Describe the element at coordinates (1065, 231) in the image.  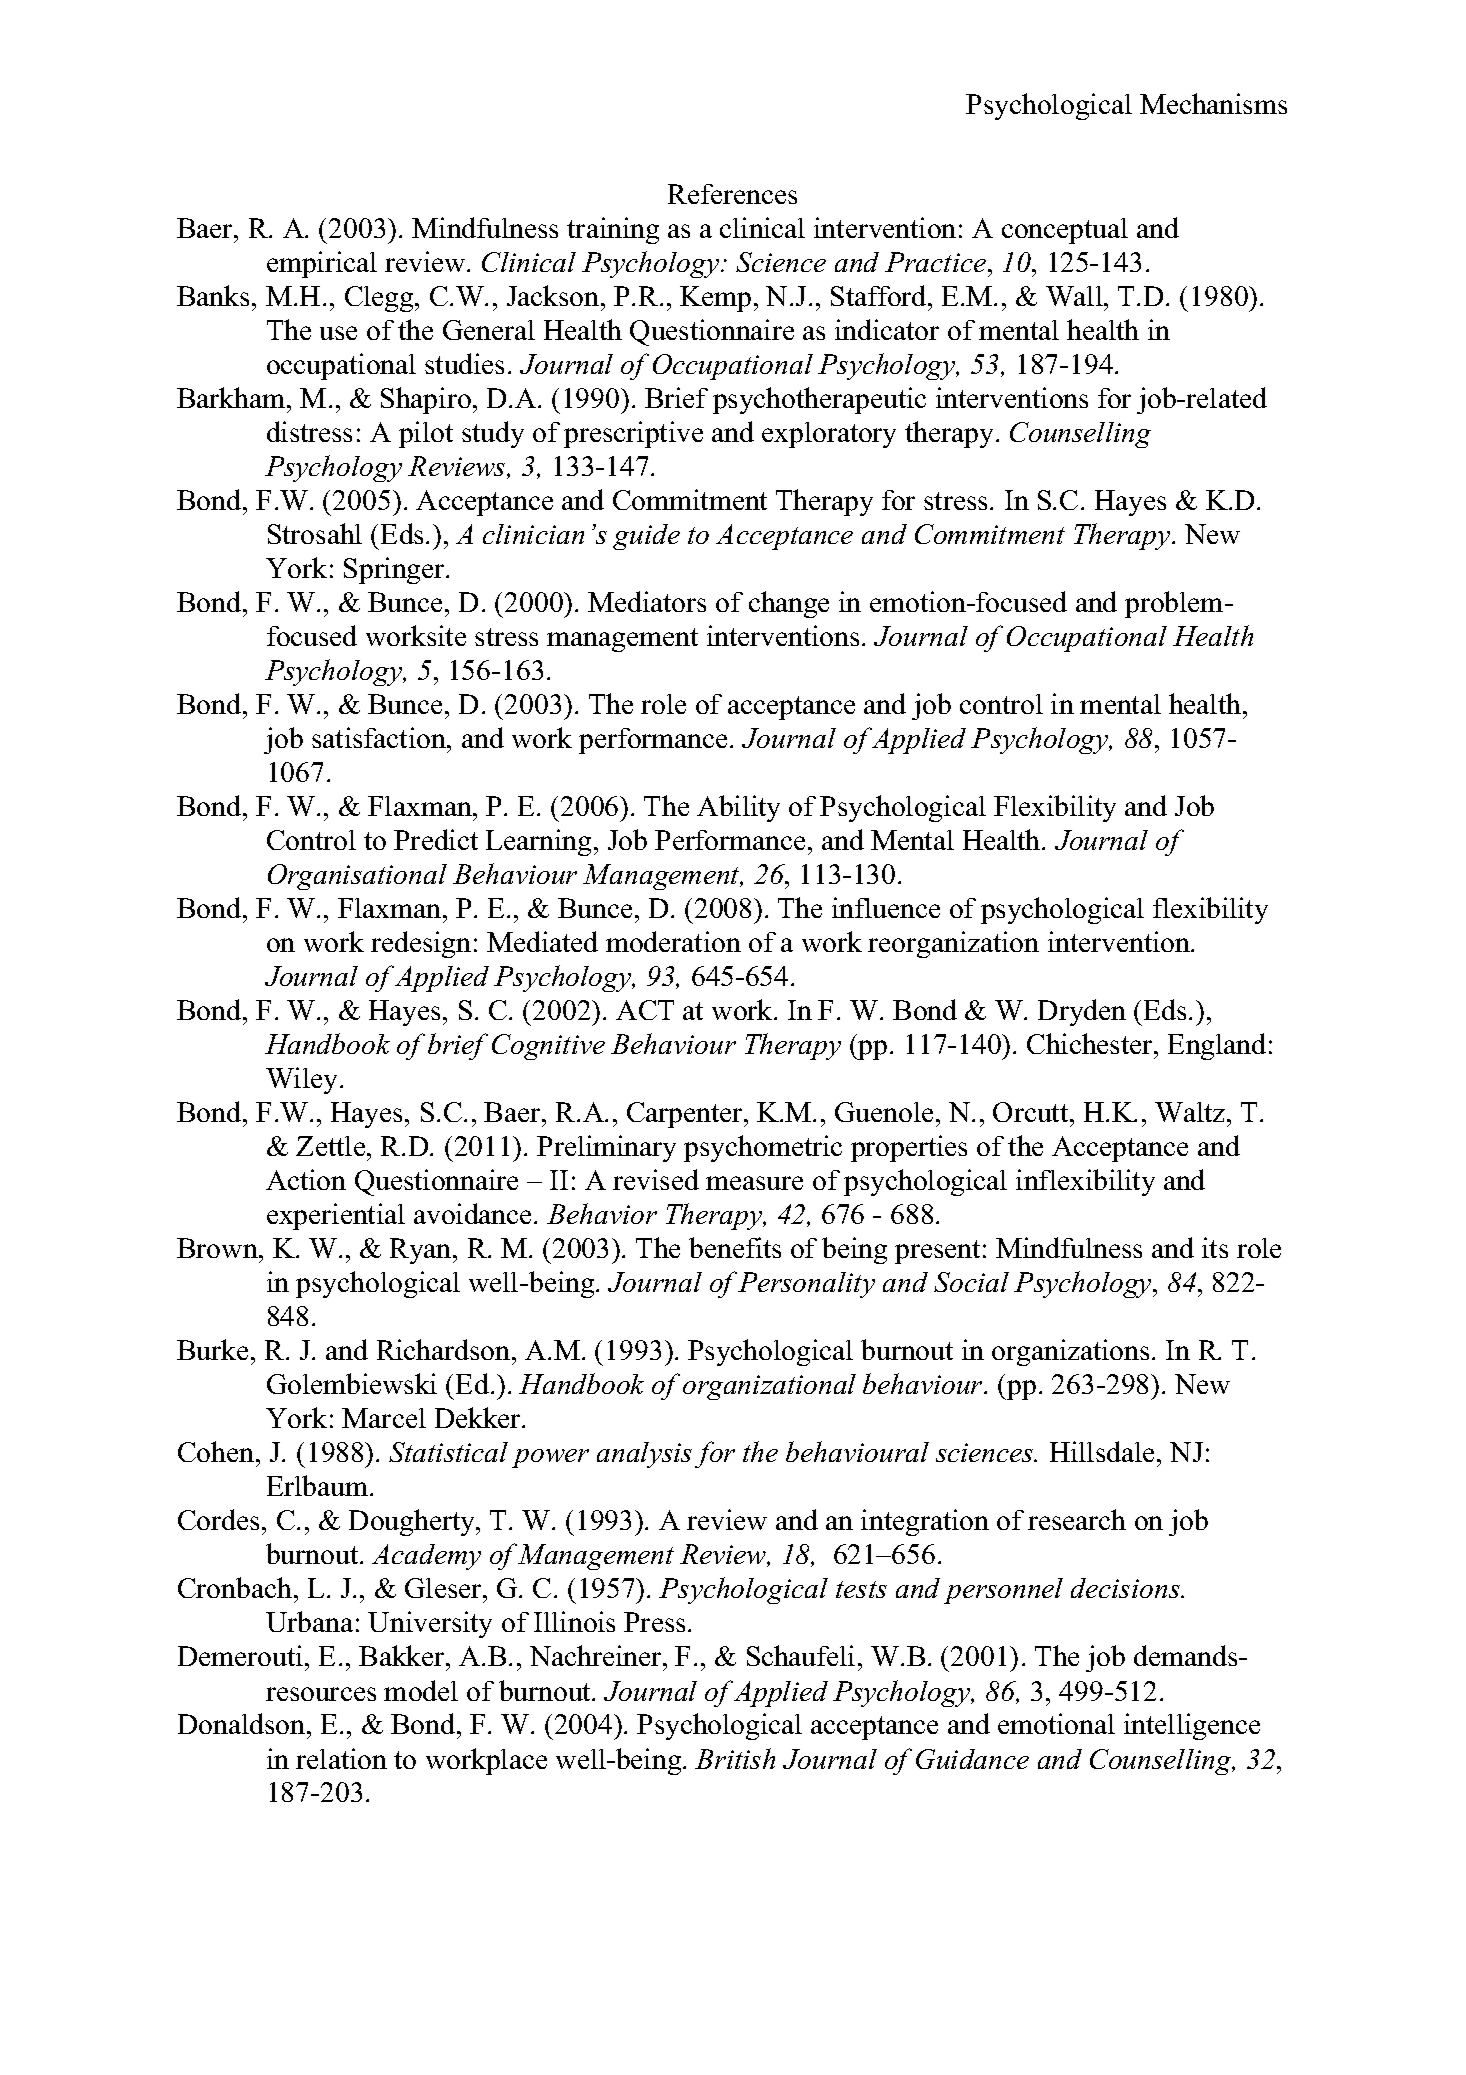
I see `conceptual` at that location.
